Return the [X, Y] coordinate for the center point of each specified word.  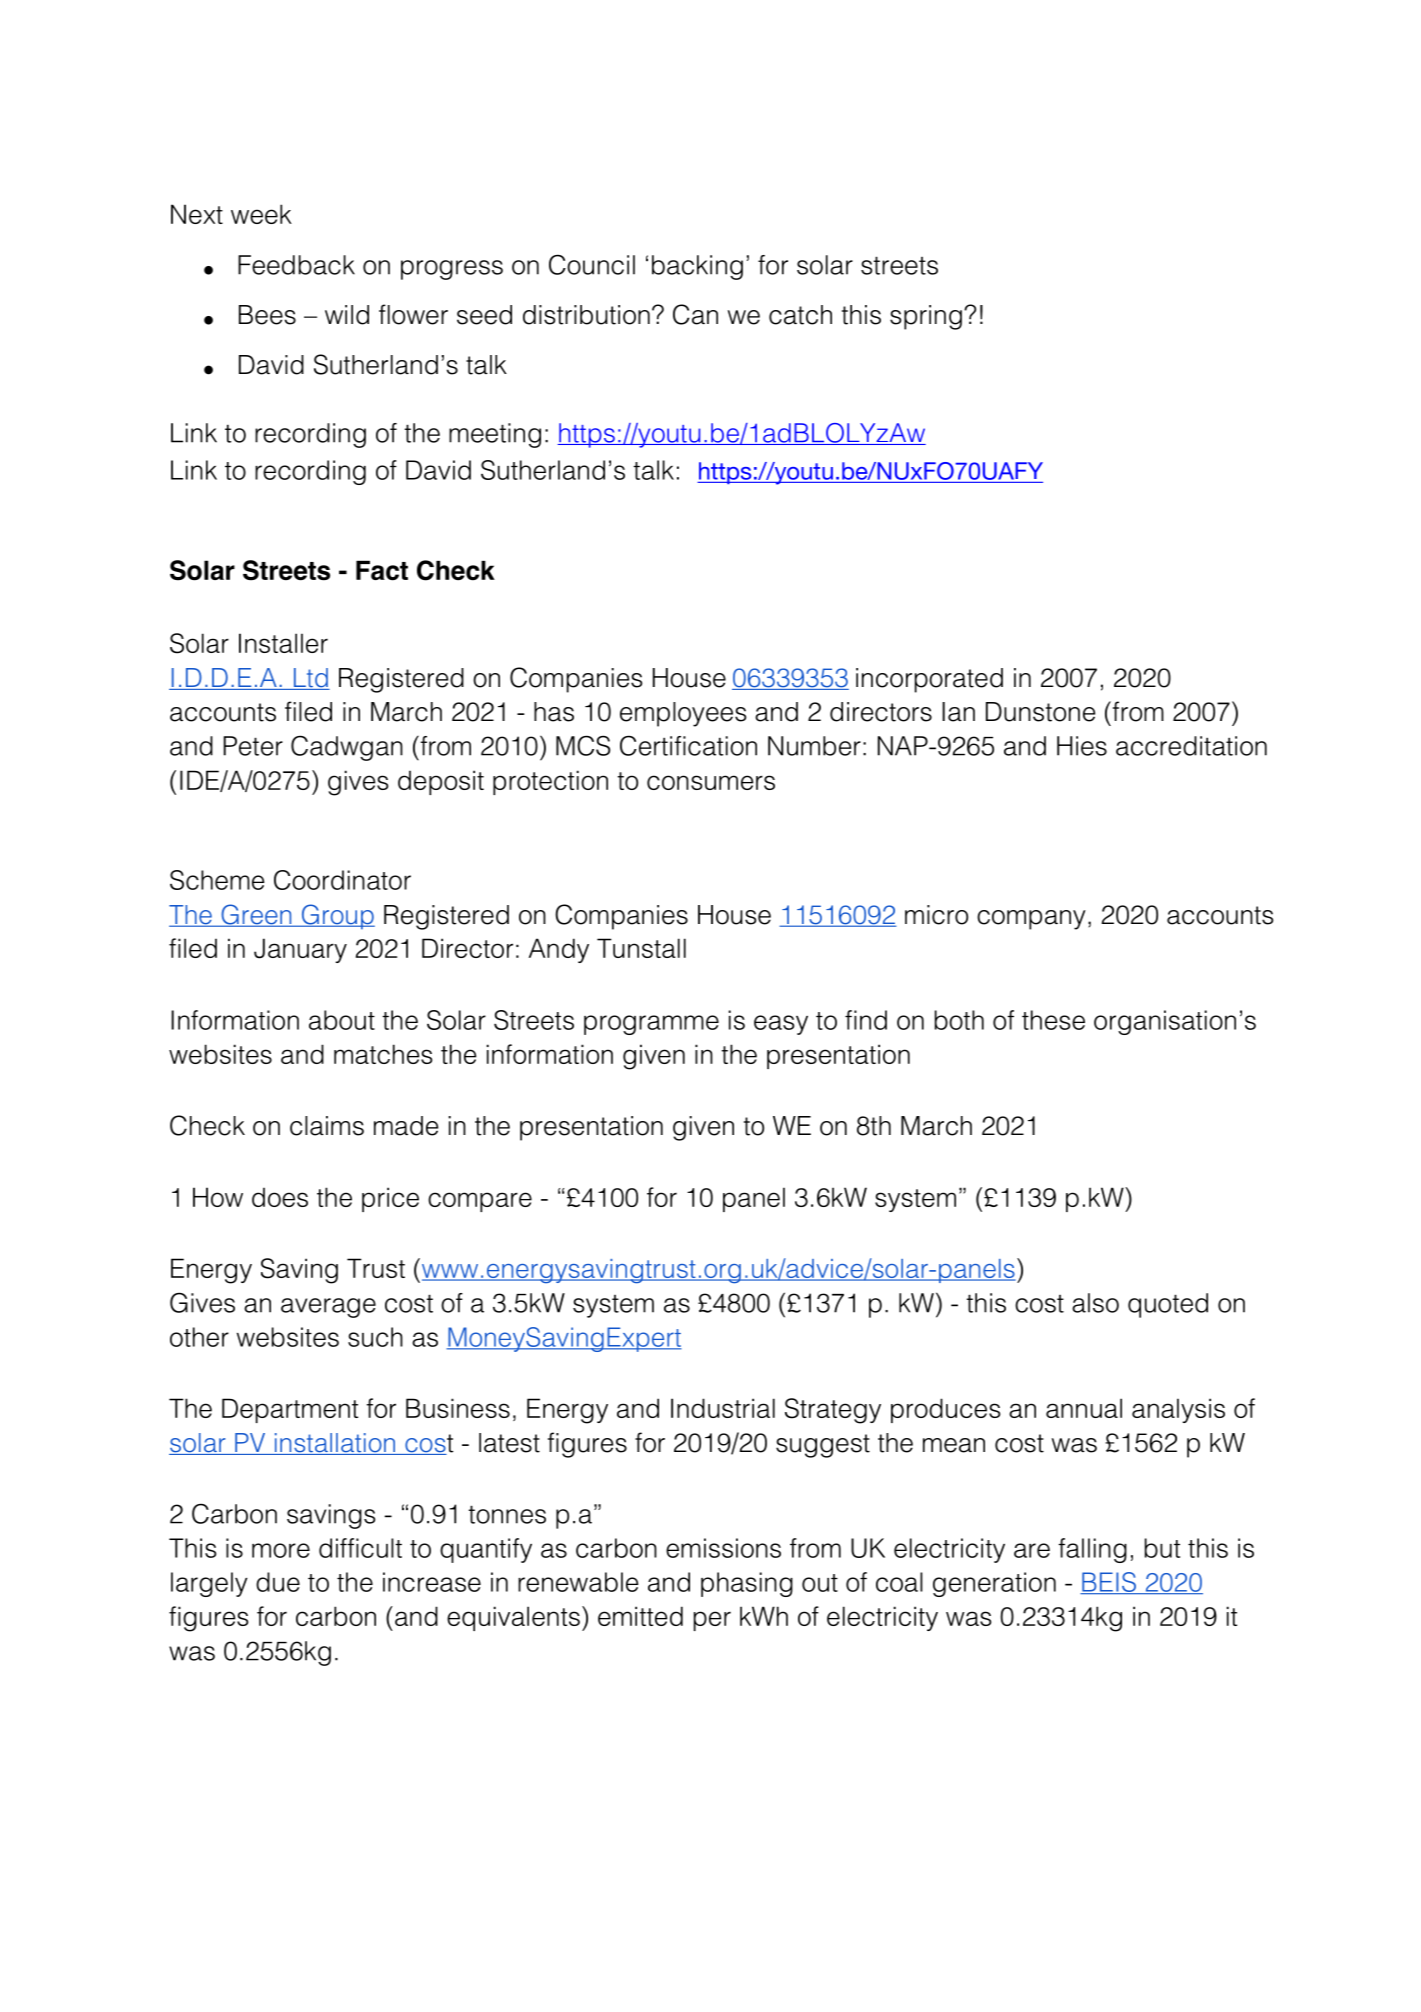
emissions [723, 1548]
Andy [559, 950]
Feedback [296, 265]
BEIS [1109, 1583]
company [1031, 920]
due [278, 1582]
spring [926, 317]
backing [697, 267]
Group [337, 917]
